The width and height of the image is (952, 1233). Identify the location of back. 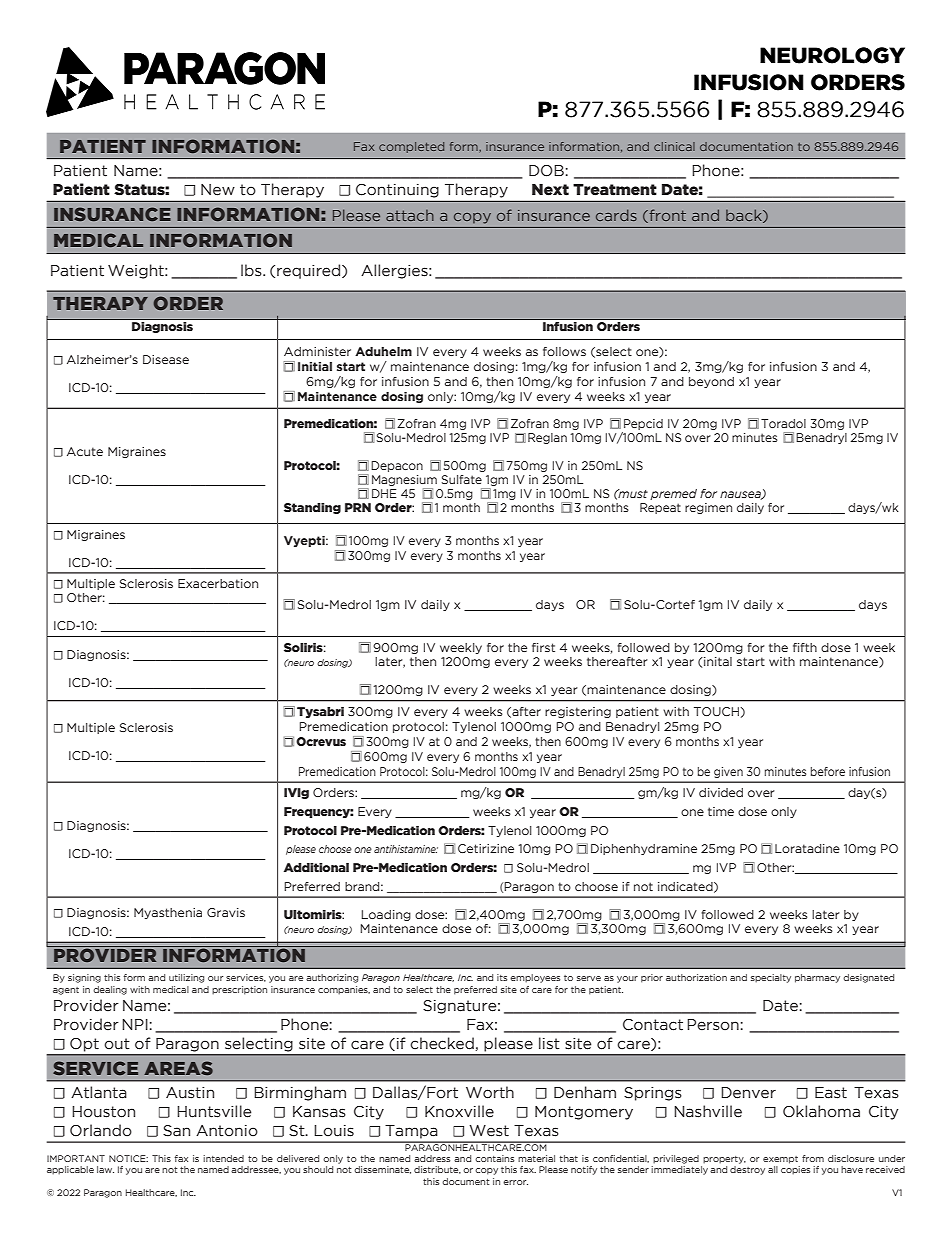
(745, 216).
